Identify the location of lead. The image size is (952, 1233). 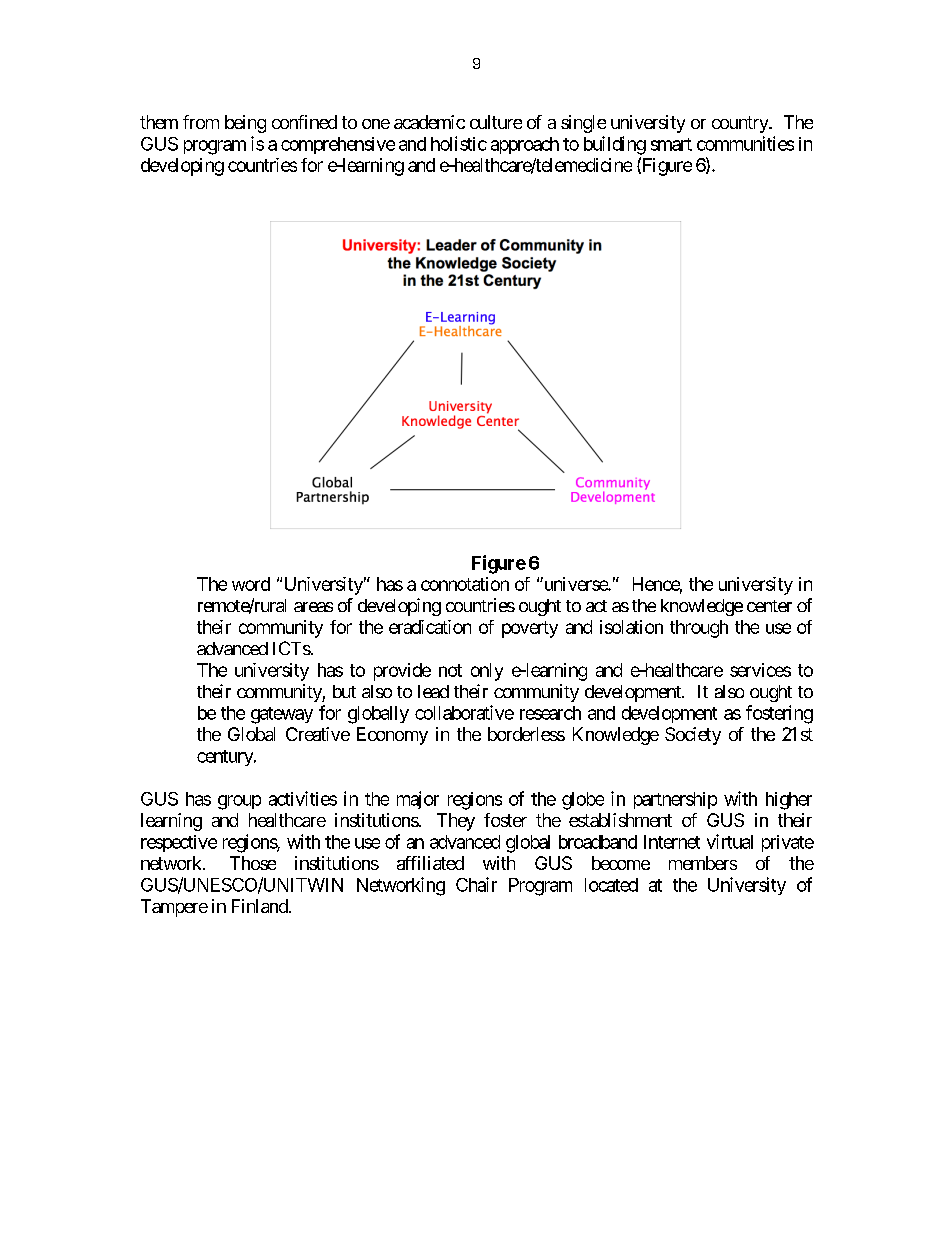
(433, 691).
